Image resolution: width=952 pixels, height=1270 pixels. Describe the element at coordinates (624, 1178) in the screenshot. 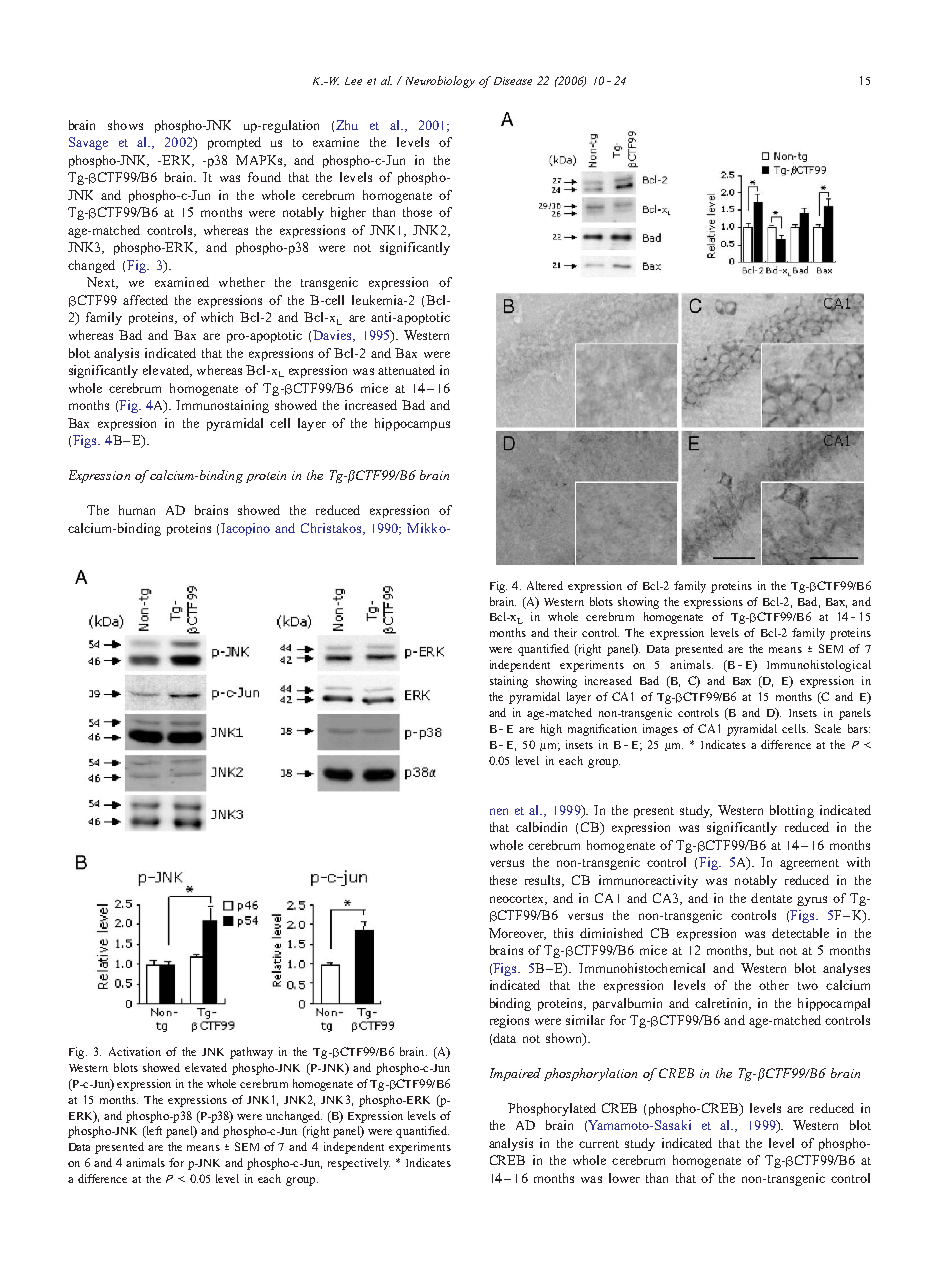

I see `lower` at that location.
